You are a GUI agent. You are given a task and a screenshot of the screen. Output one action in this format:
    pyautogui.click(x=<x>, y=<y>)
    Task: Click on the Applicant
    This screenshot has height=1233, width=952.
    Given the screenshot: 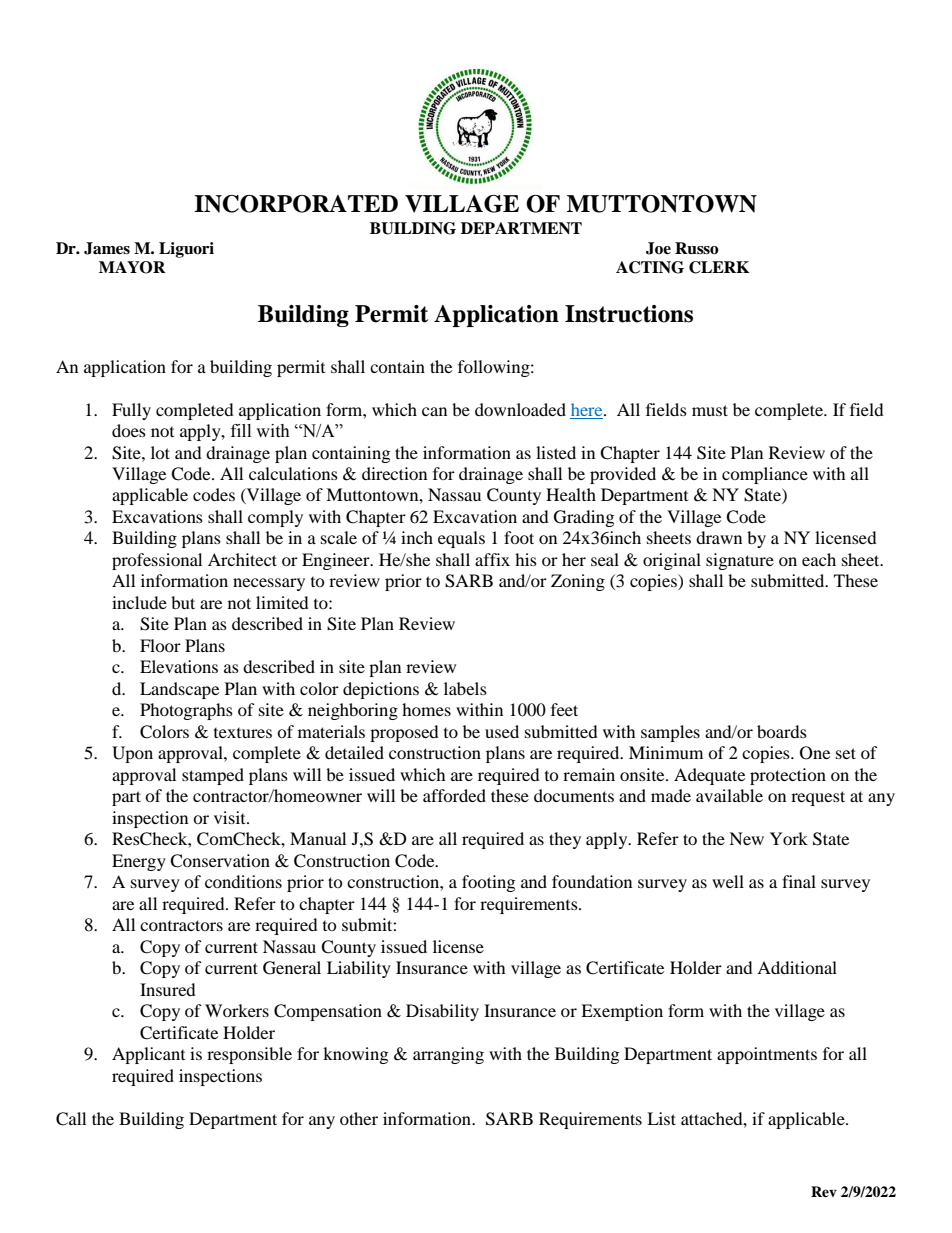 What is the action you would take?
    pyautogui.click(x=148, y=1055)
